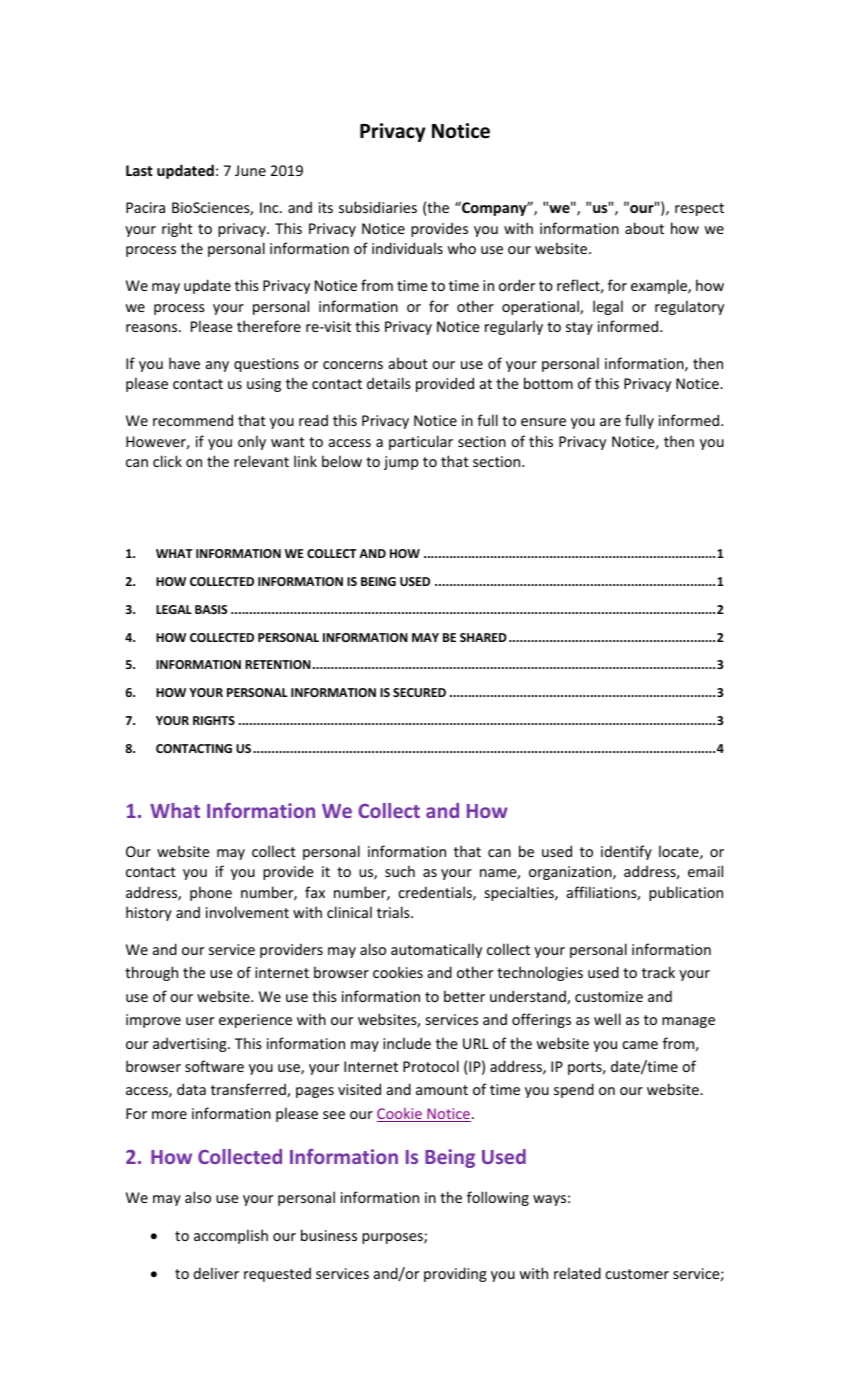  What do you see at coordinates (378, 207) in the document?
I see `subsidiaries` at bounding box center [378, 207].
